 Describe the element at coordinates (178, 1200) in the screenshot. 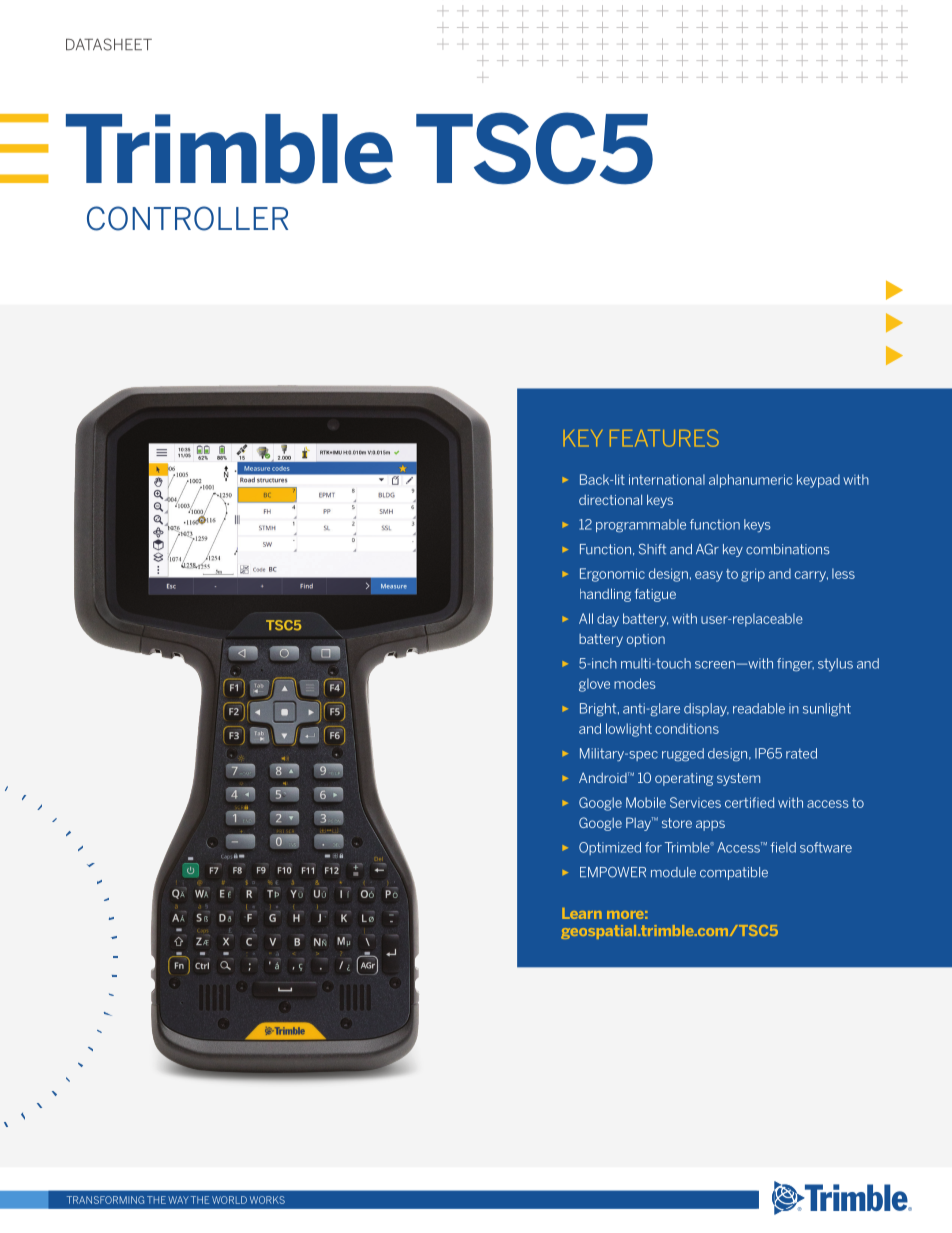

I see `WAY` at that location.
